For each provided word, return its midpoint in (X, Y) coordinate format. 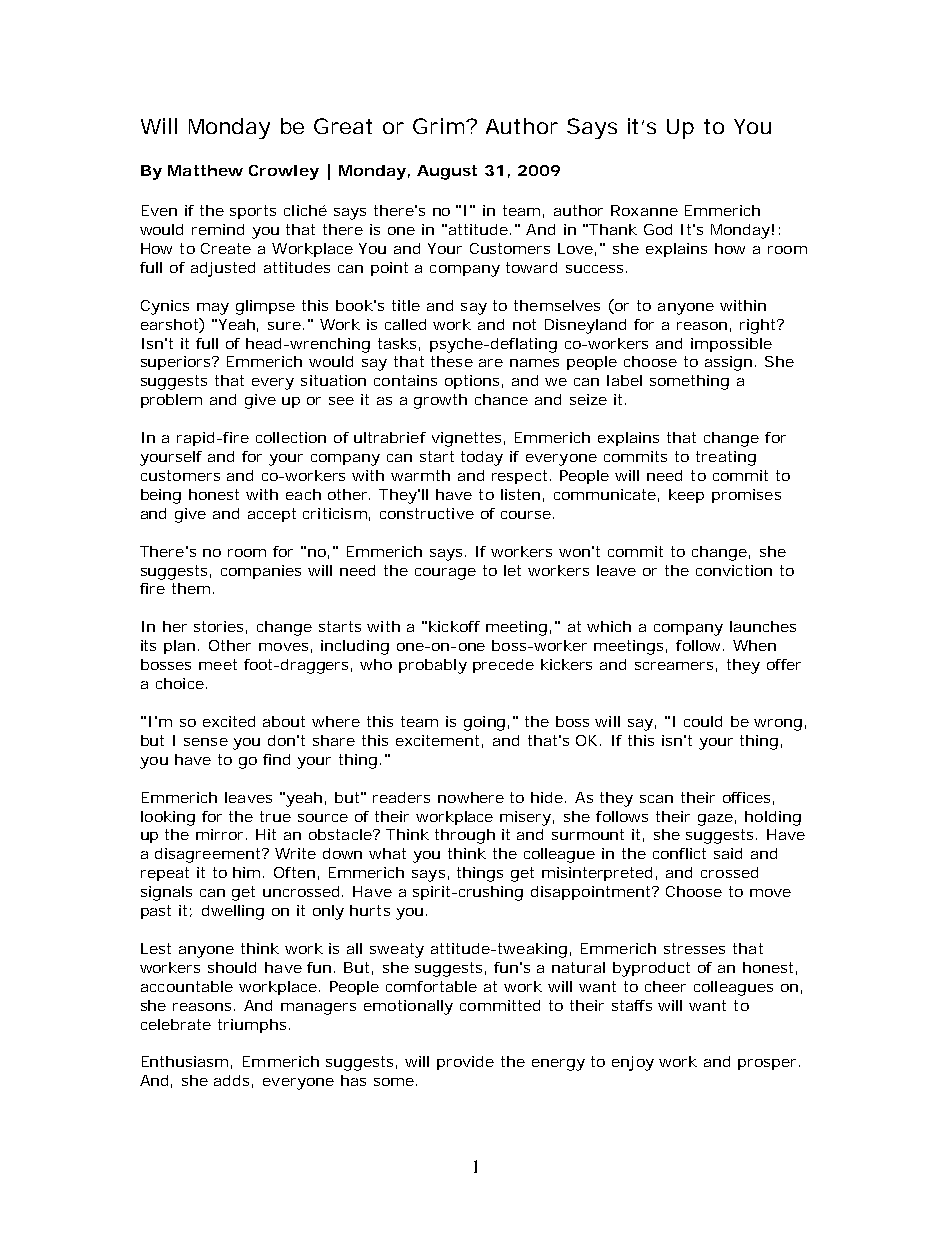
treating (726, 458)
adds (233, 1081)
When (754, 645)
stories (220, 627)
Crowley (284, 172)
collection (291, 437)
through (465, 836)
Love (577, 249)
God (658, 229)
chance (501, 399)
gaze (717, 820)
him (248, 872)
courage (445, 574)
